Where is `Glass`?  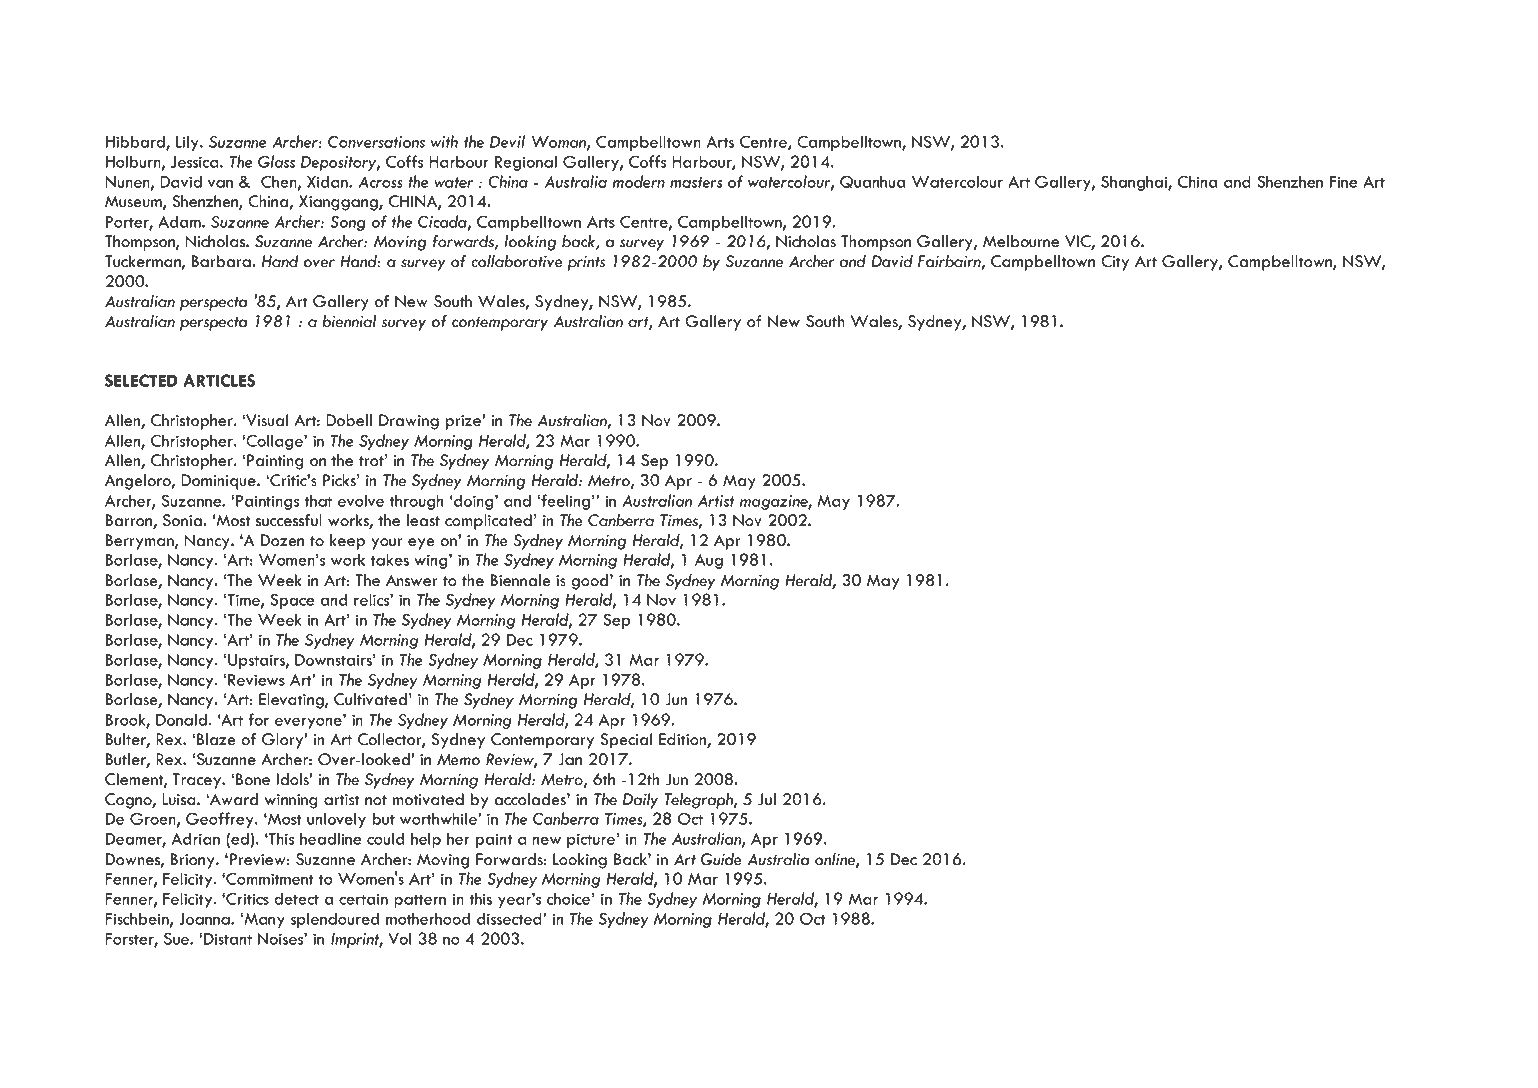
Glass is located at coordinates (276, 161).
